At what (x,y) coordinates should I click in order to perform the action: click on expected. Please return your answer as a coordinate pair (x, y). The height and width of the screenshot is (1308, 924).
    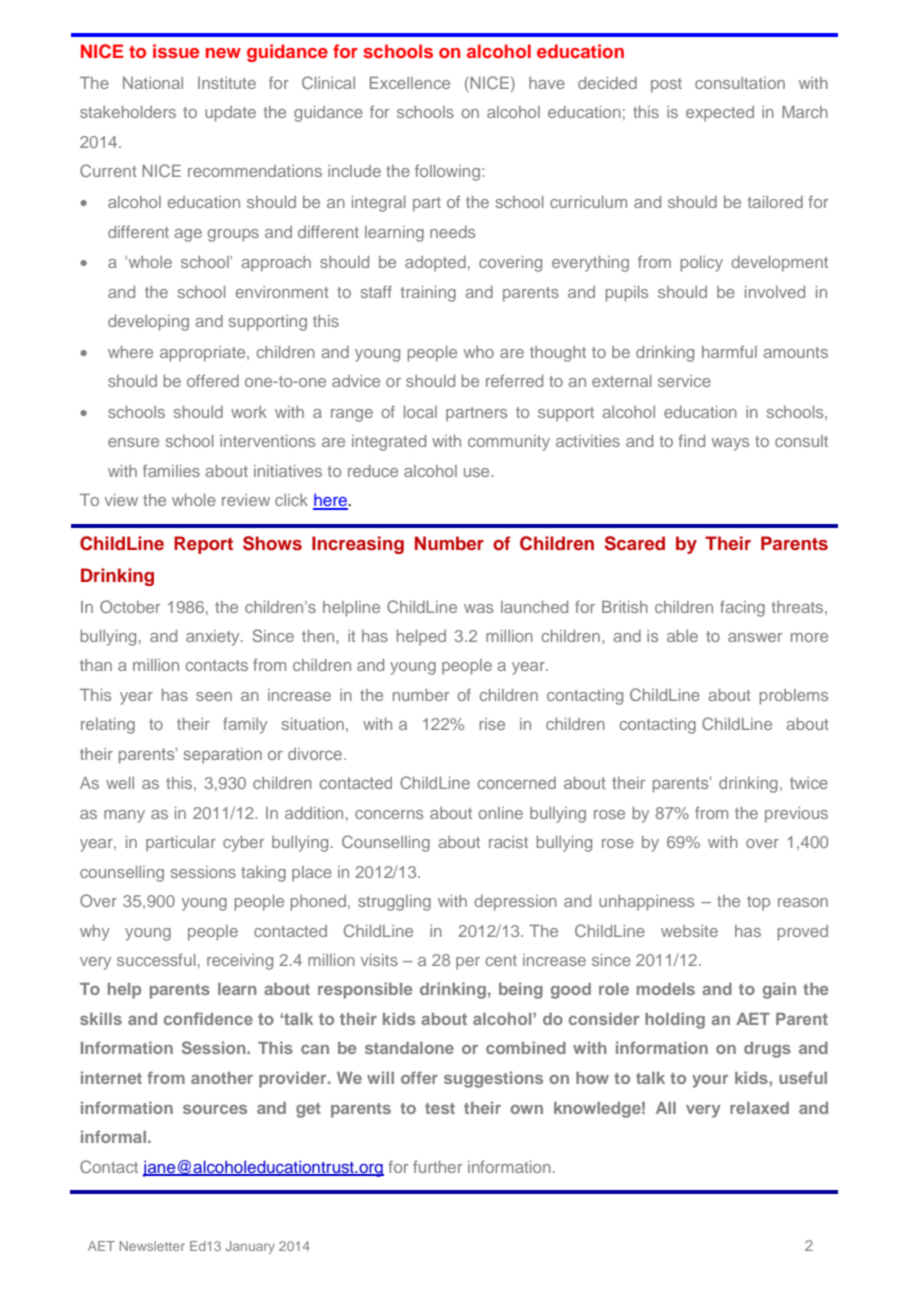
    Looking at the image, I should click on (720, 114).
